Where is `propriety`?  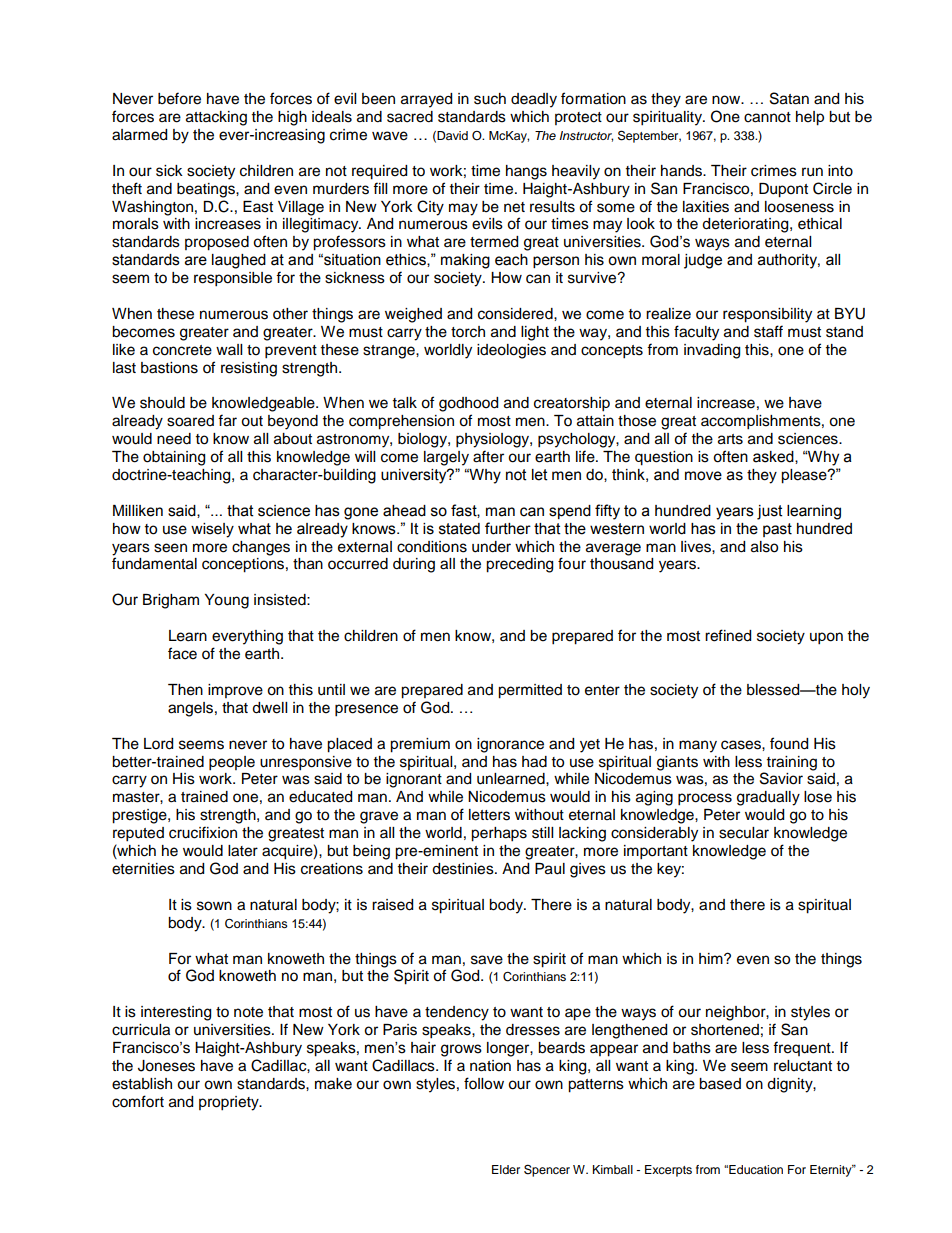 propriety is located at coordinates (230, 1103).
